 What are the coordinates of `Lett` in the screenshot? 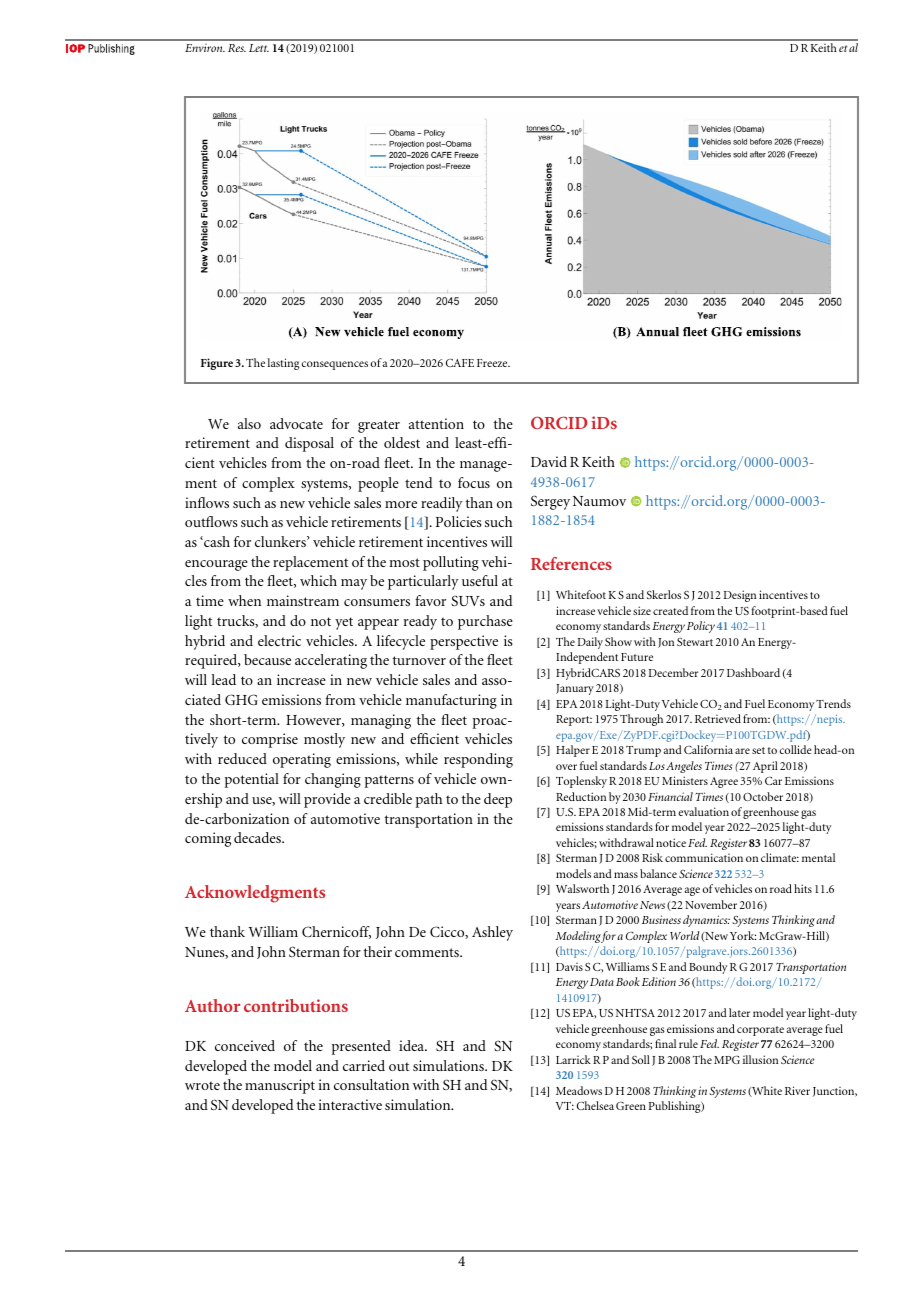 It's located at (259, 48).
